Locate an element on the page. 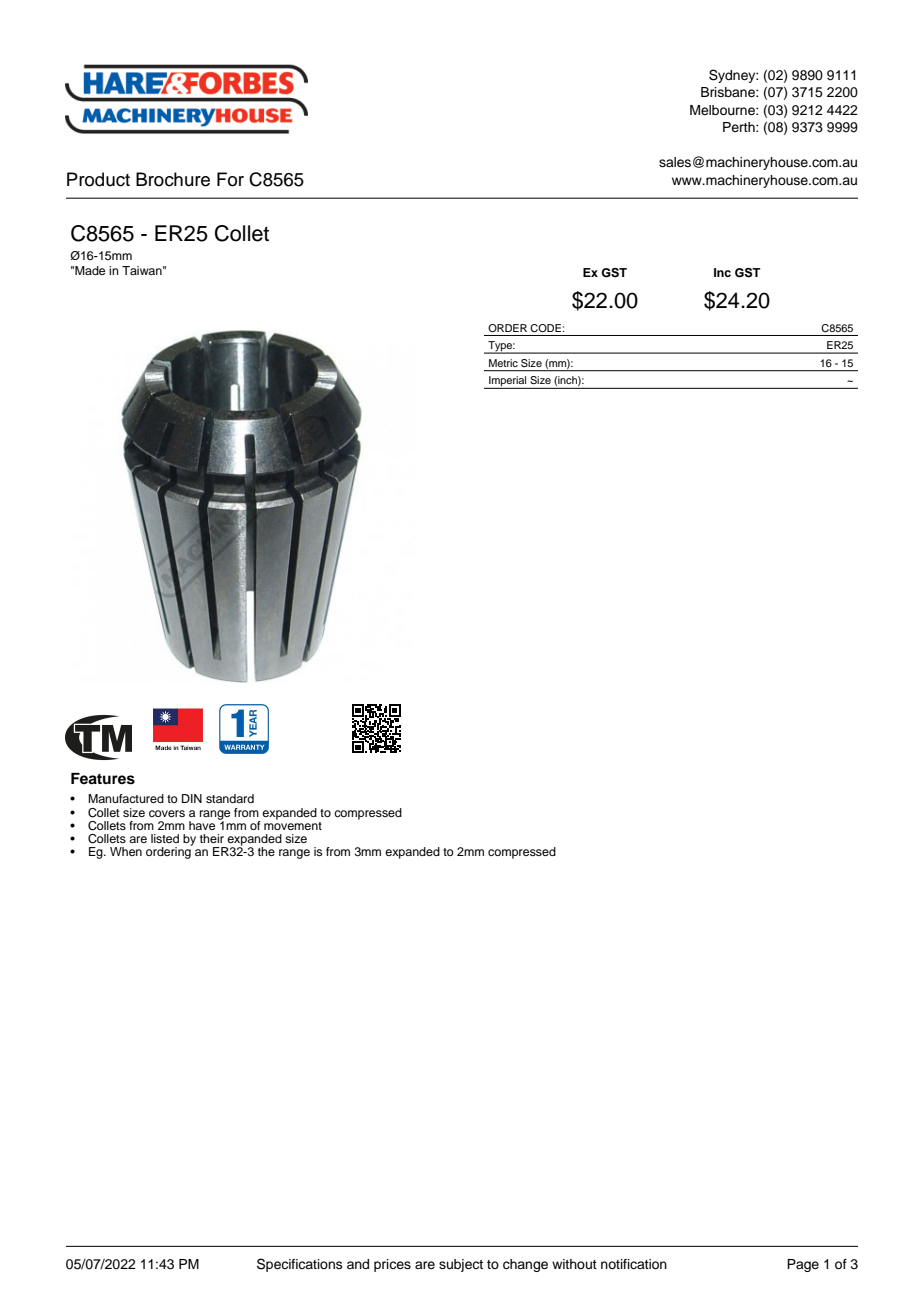 This image has height=1308, width=924. their is located at coordinates (212, 838).
